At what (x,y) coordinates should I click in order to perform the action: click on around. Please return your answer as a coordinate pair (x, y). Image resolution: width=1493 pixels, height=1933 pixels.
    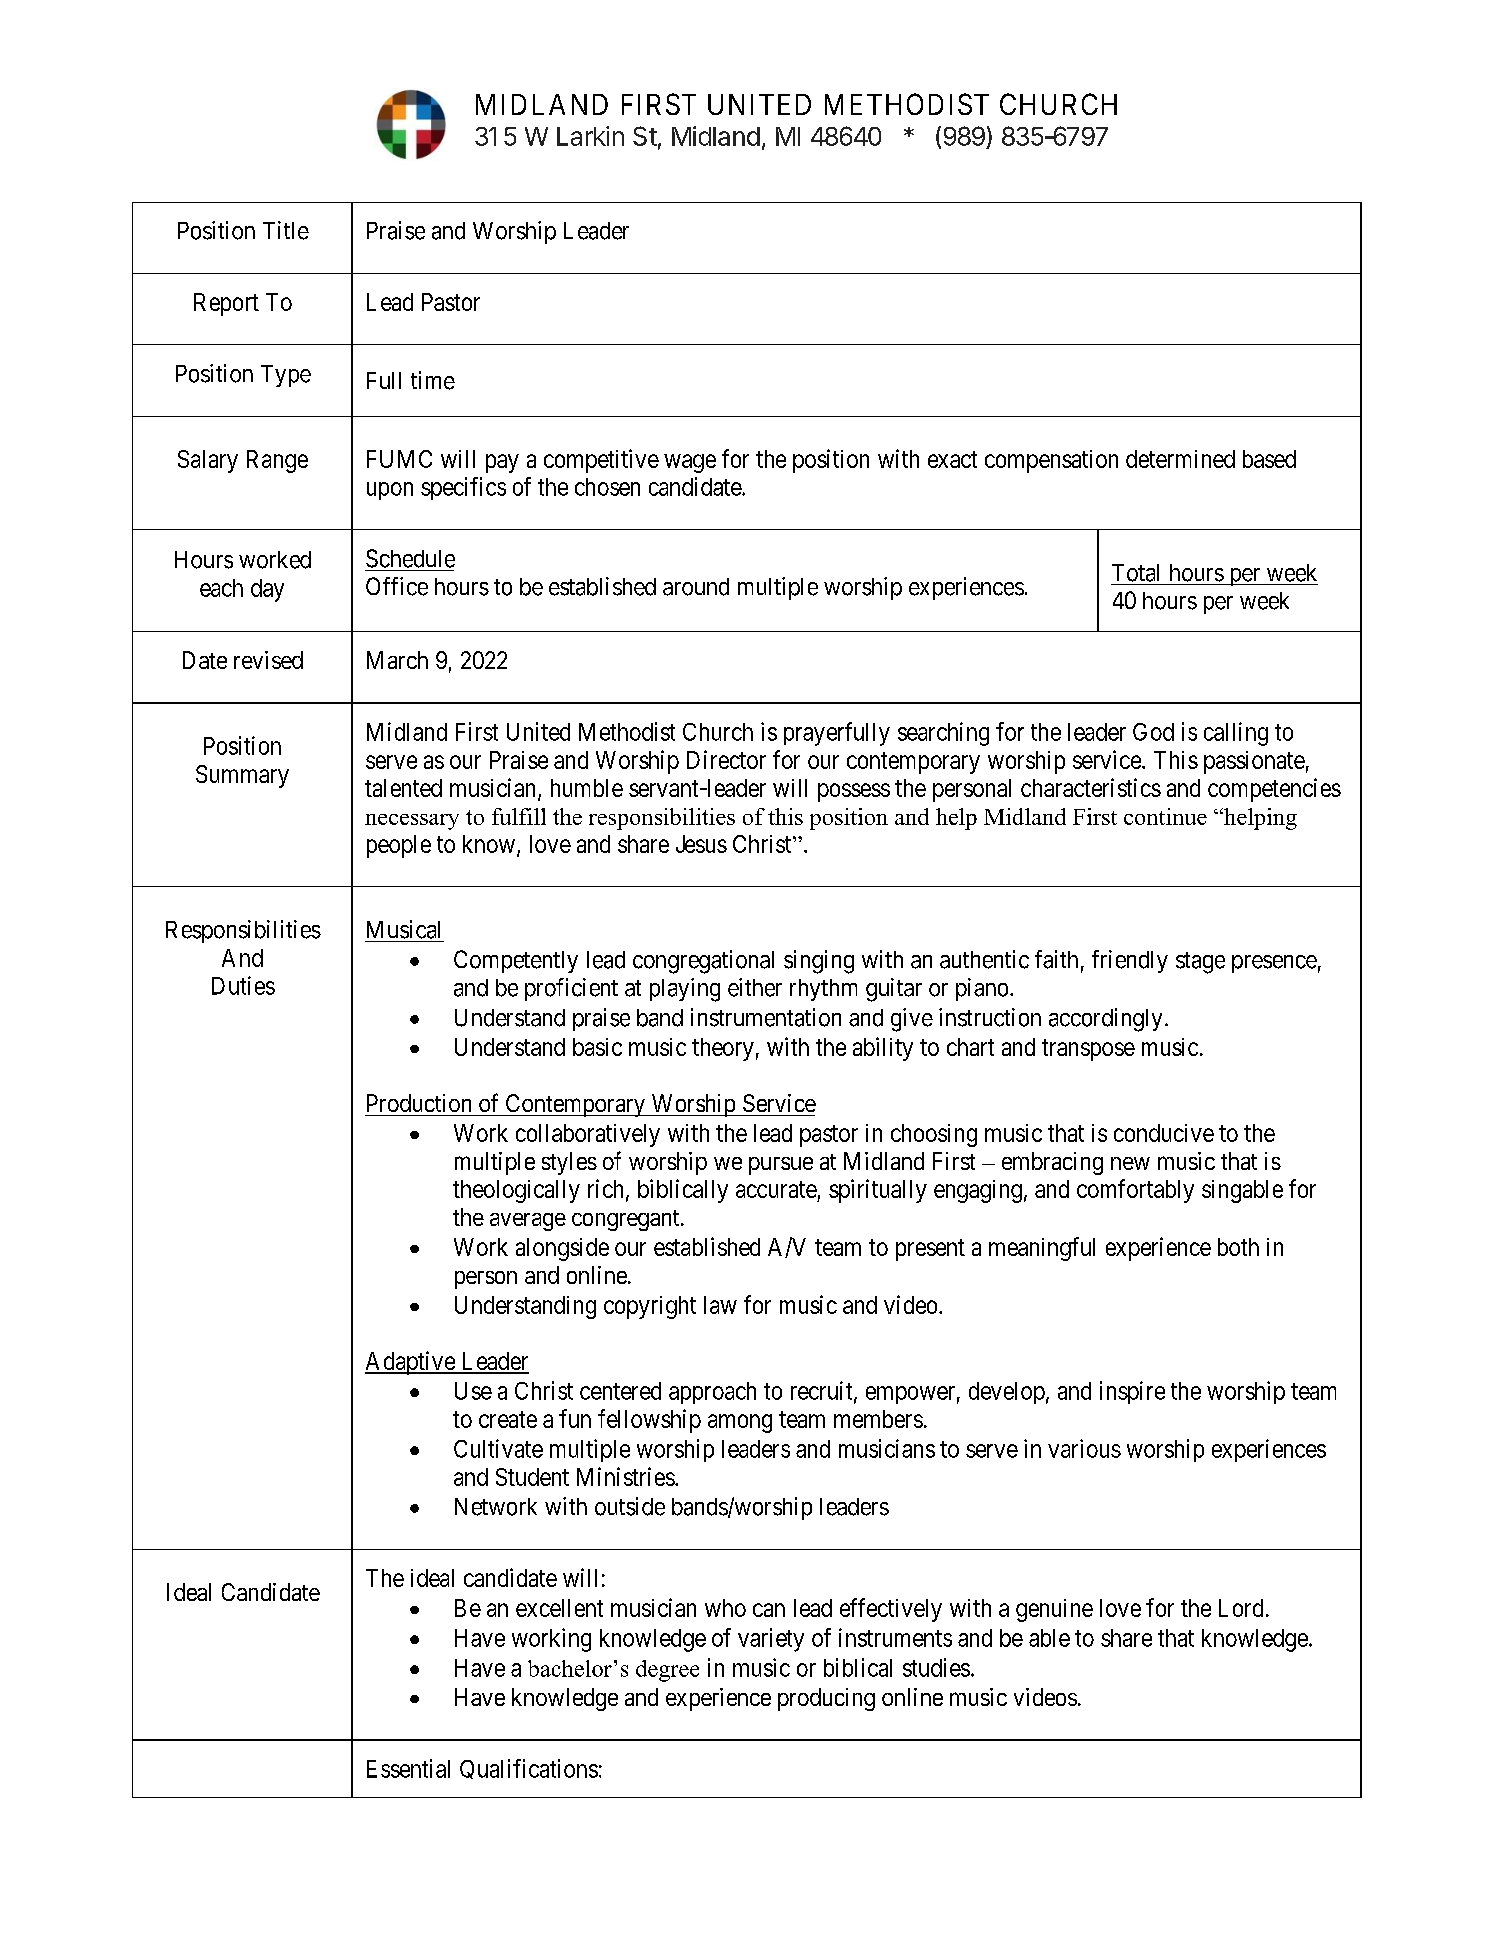
    Looking at the image, I should click on (696, 587).
